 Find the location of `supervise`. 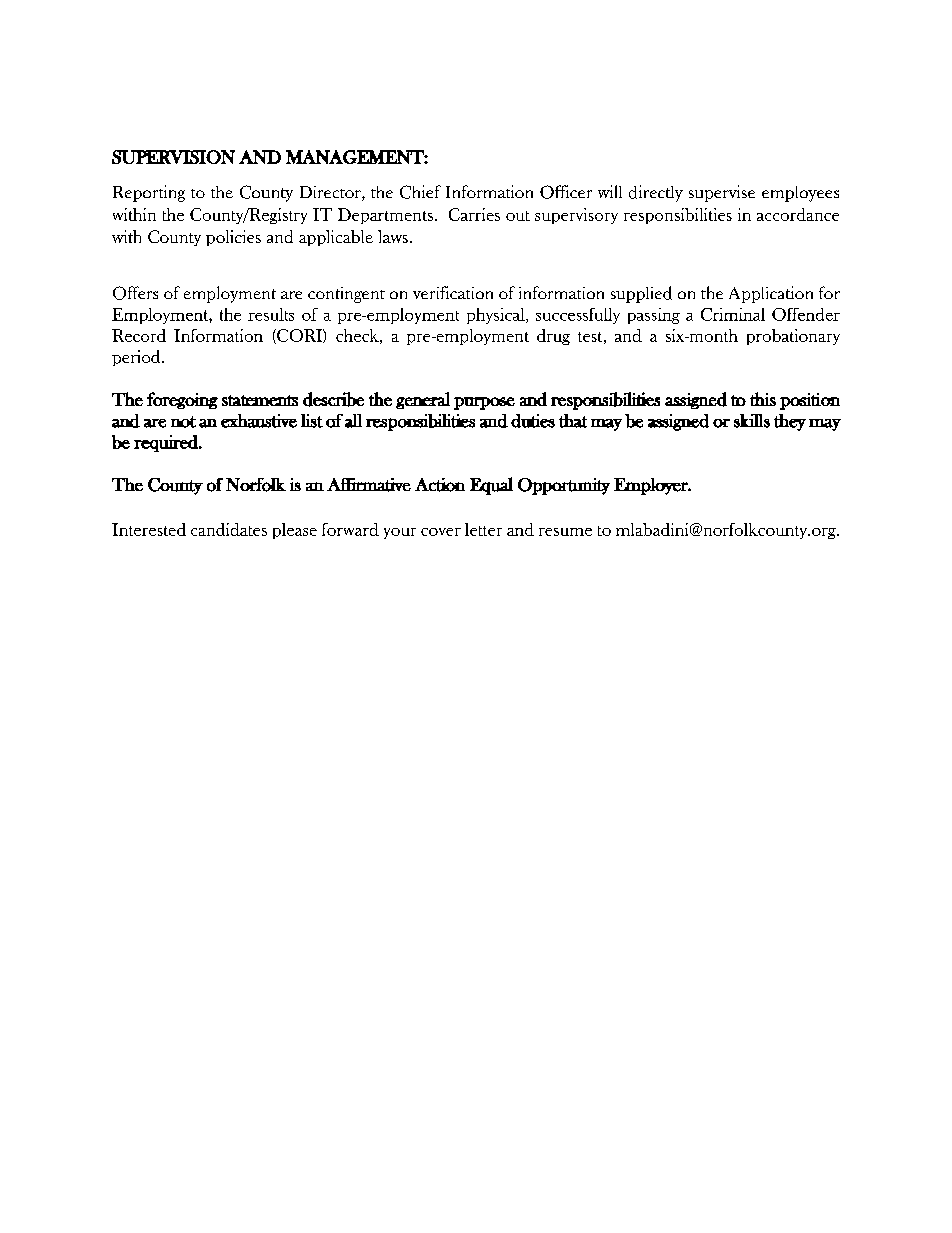

supervise is located at coordinates (722, 193).
